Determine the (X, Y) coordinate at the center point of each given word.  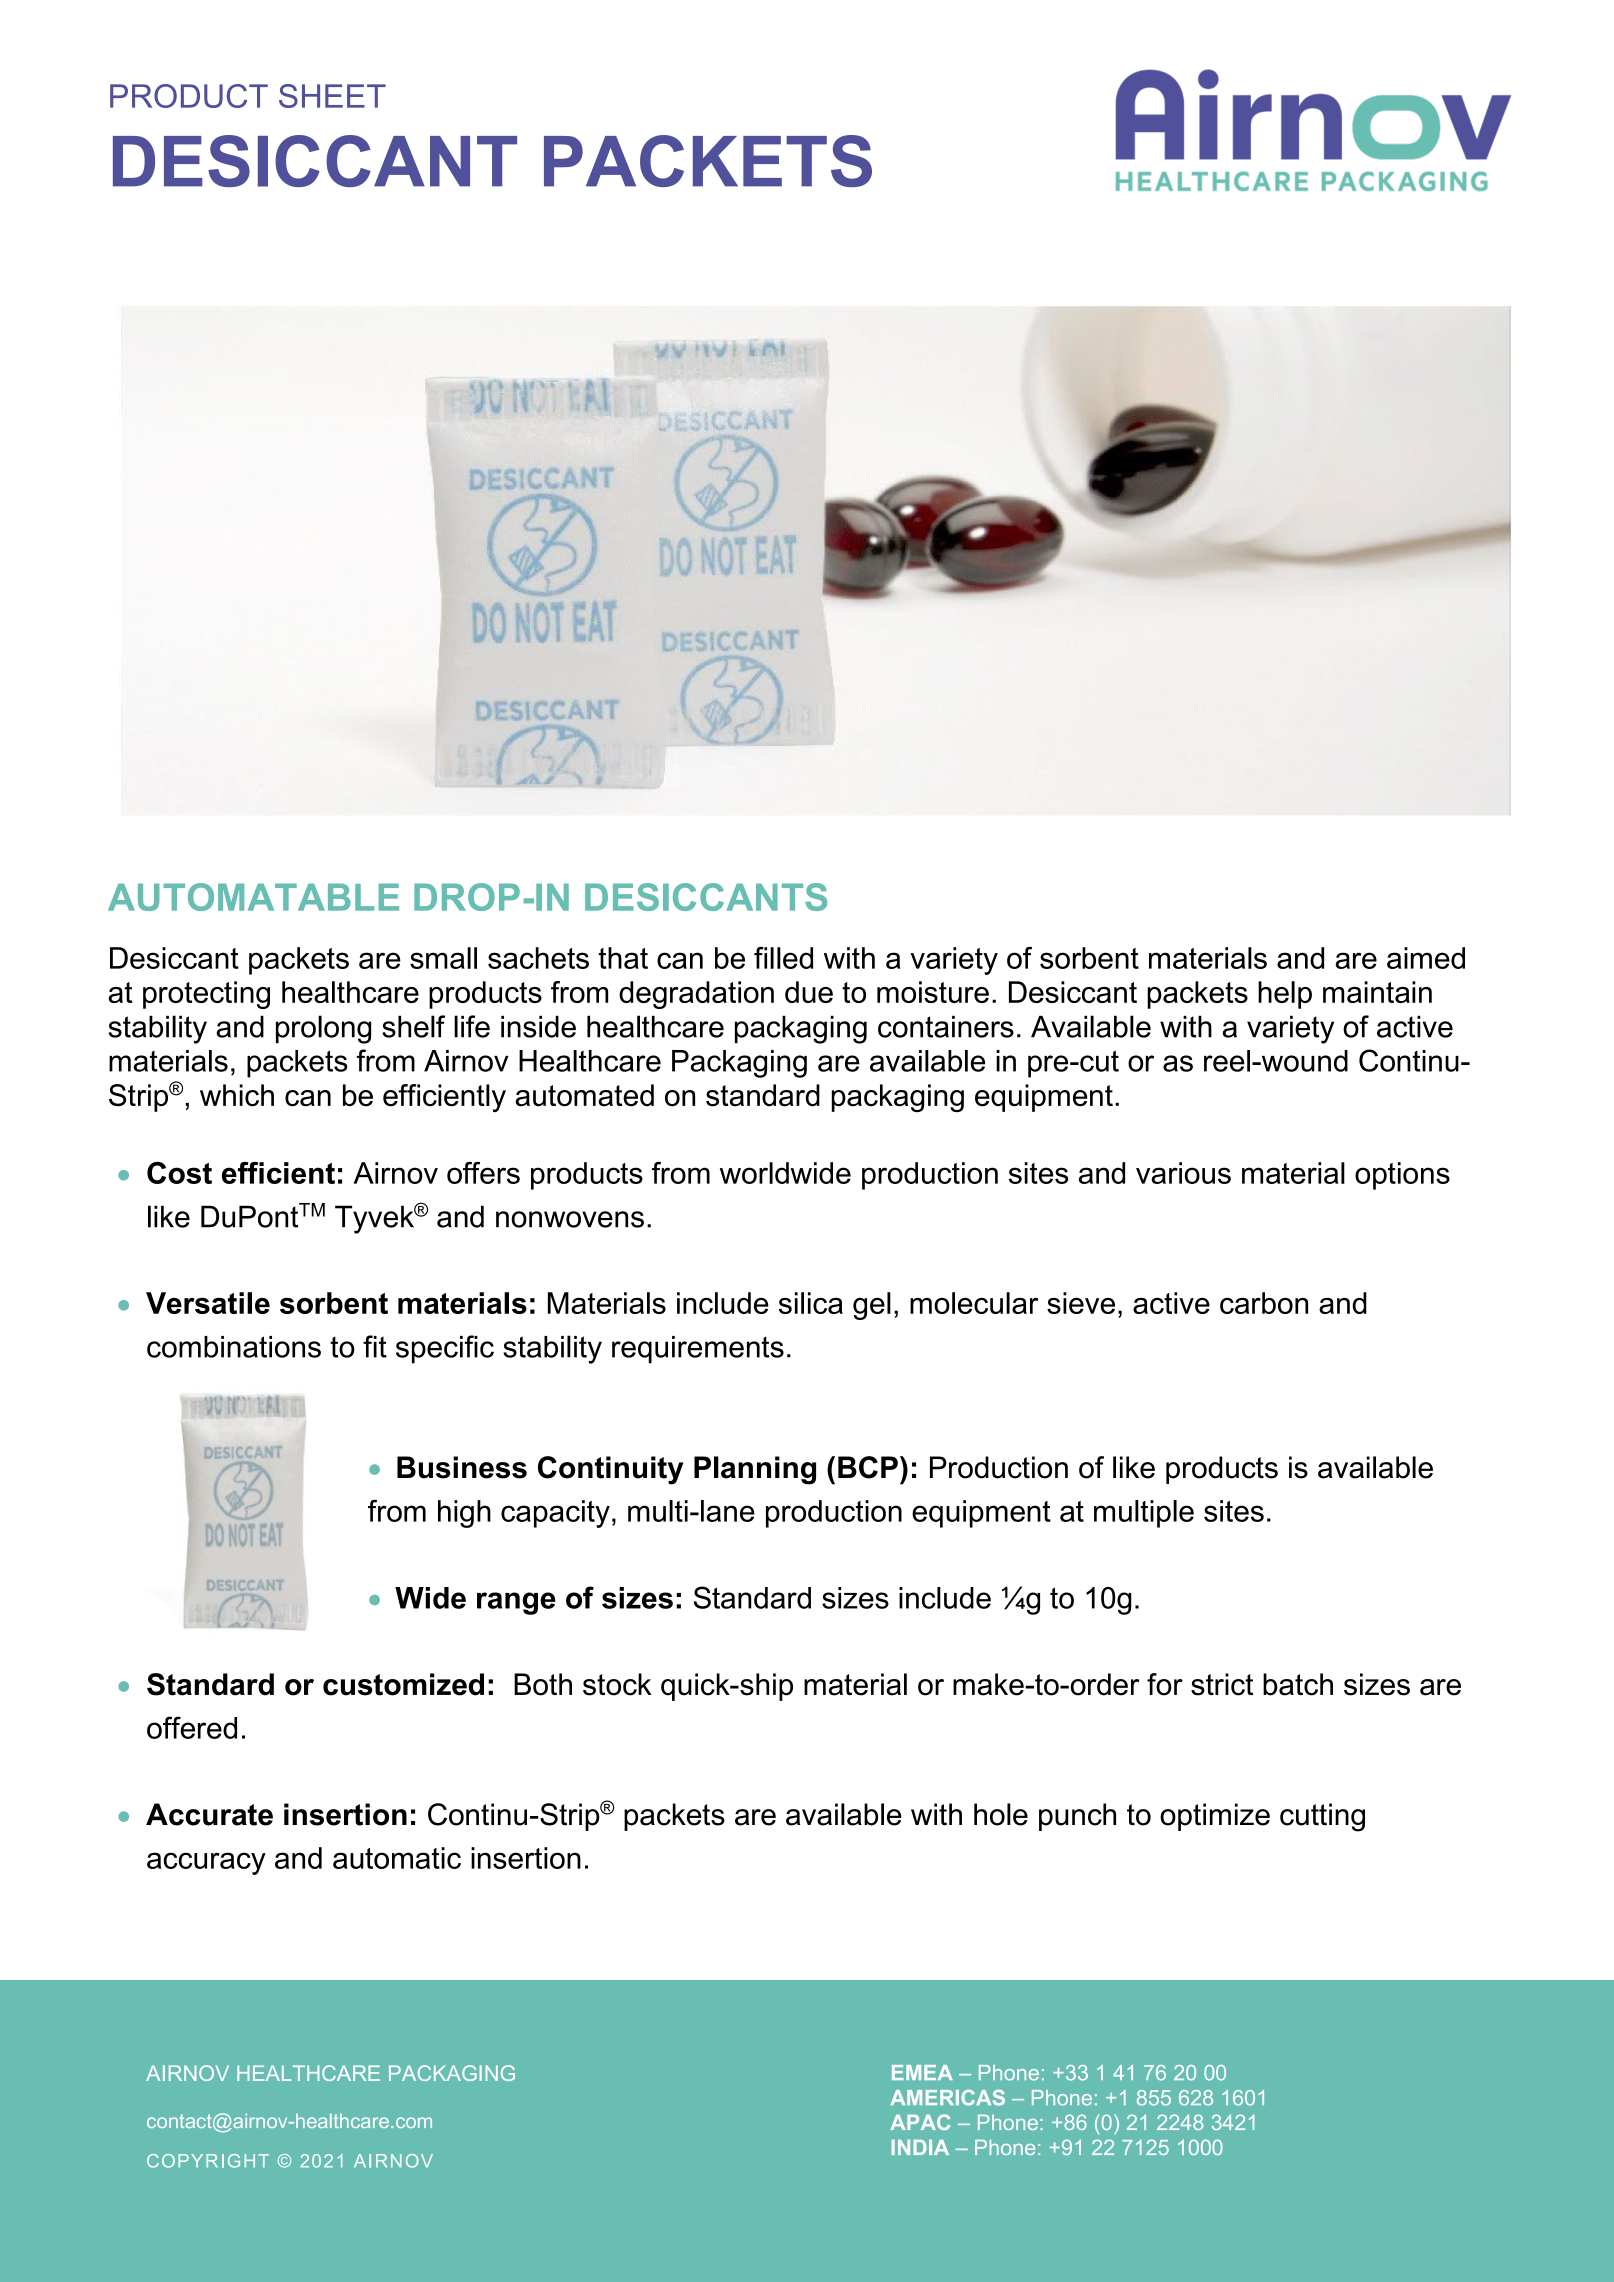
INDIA (920, 2147)
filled (783, 958)
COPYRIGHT (208, 2161)
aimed (1426, 958)
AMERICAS (947, 2098)
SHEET (332, 96)
